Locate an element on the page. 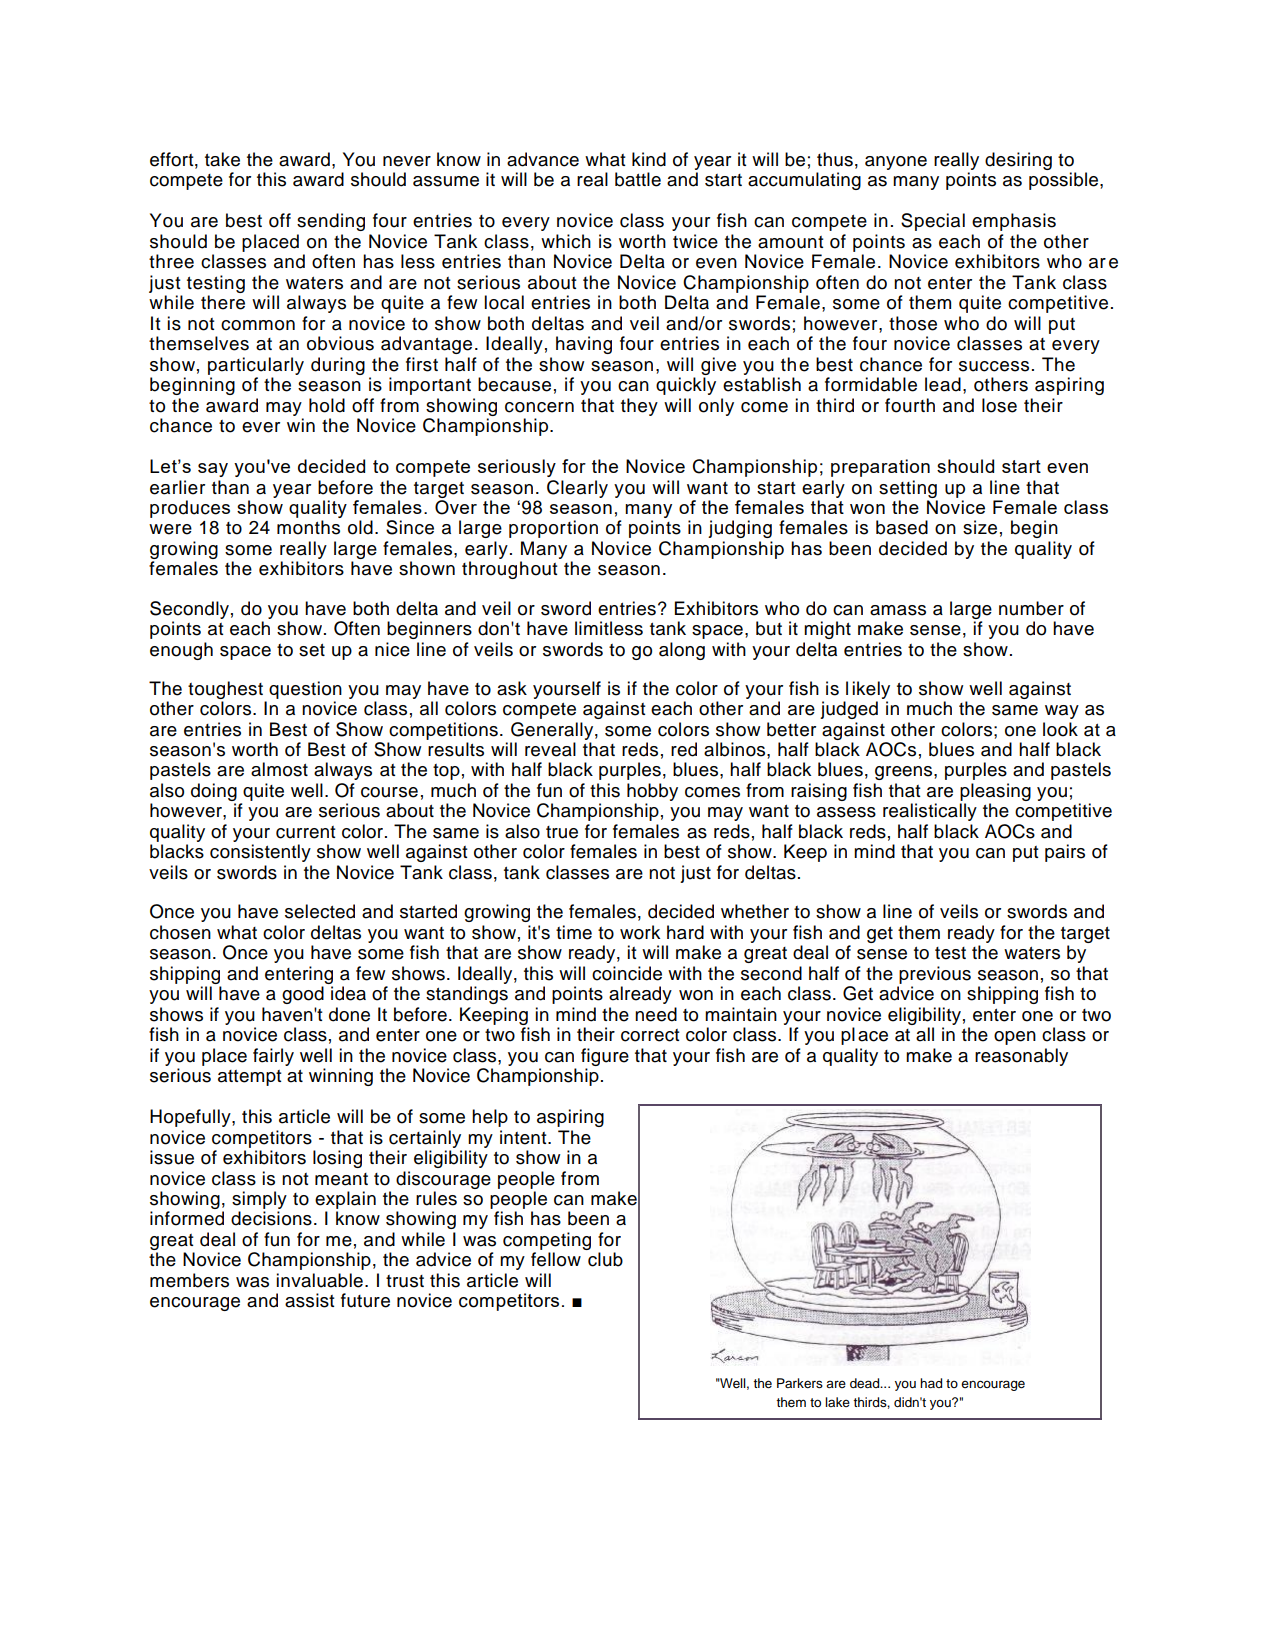 The height and width of the document is (1645, 1271). reasonably is located at coordinates (1021, 1057).
